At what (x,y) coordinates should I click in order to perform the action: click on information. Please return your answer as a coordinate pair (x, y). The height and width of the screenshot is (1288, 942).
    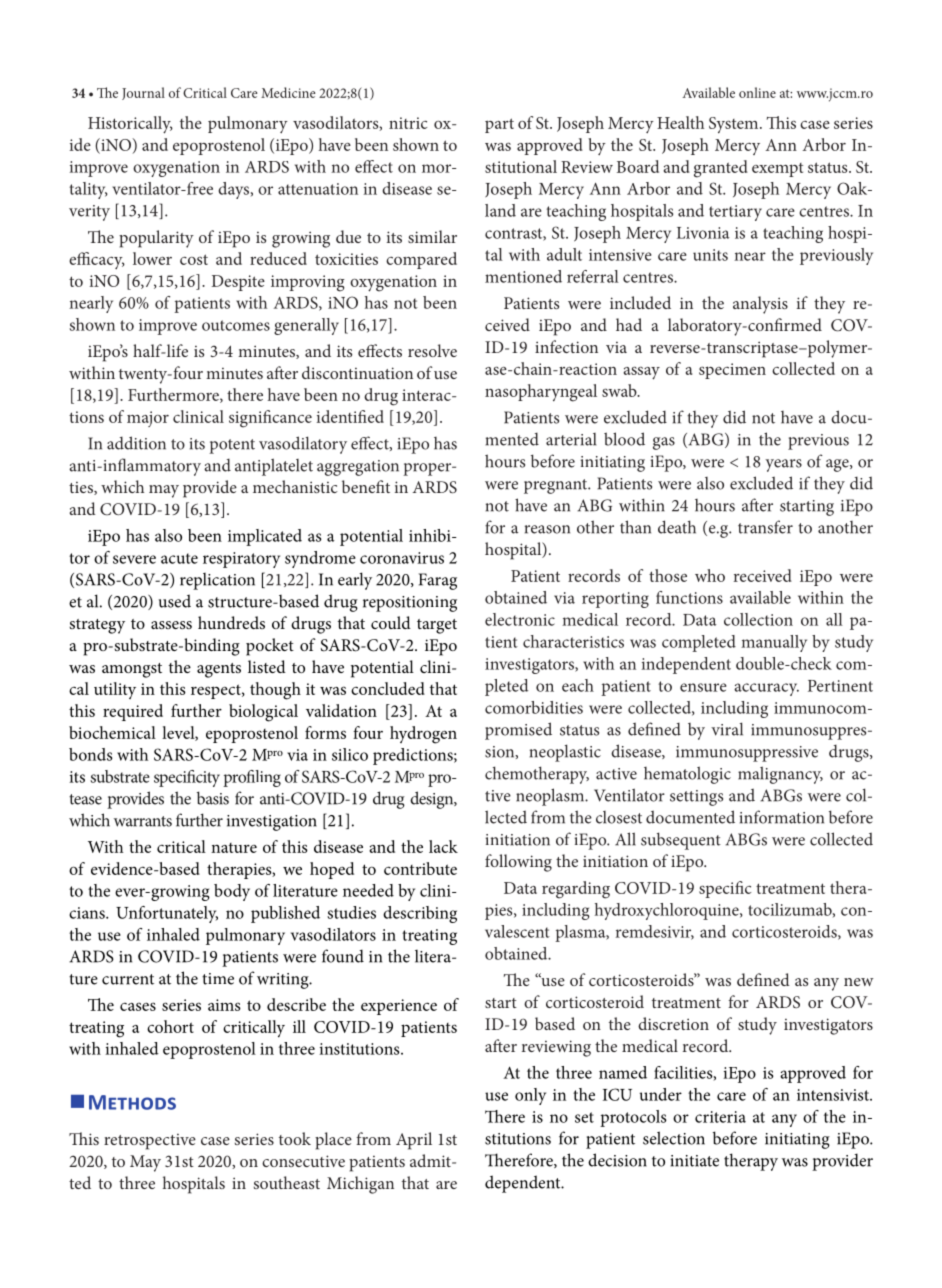
    Looking at the image, I should click on (782, 817).
